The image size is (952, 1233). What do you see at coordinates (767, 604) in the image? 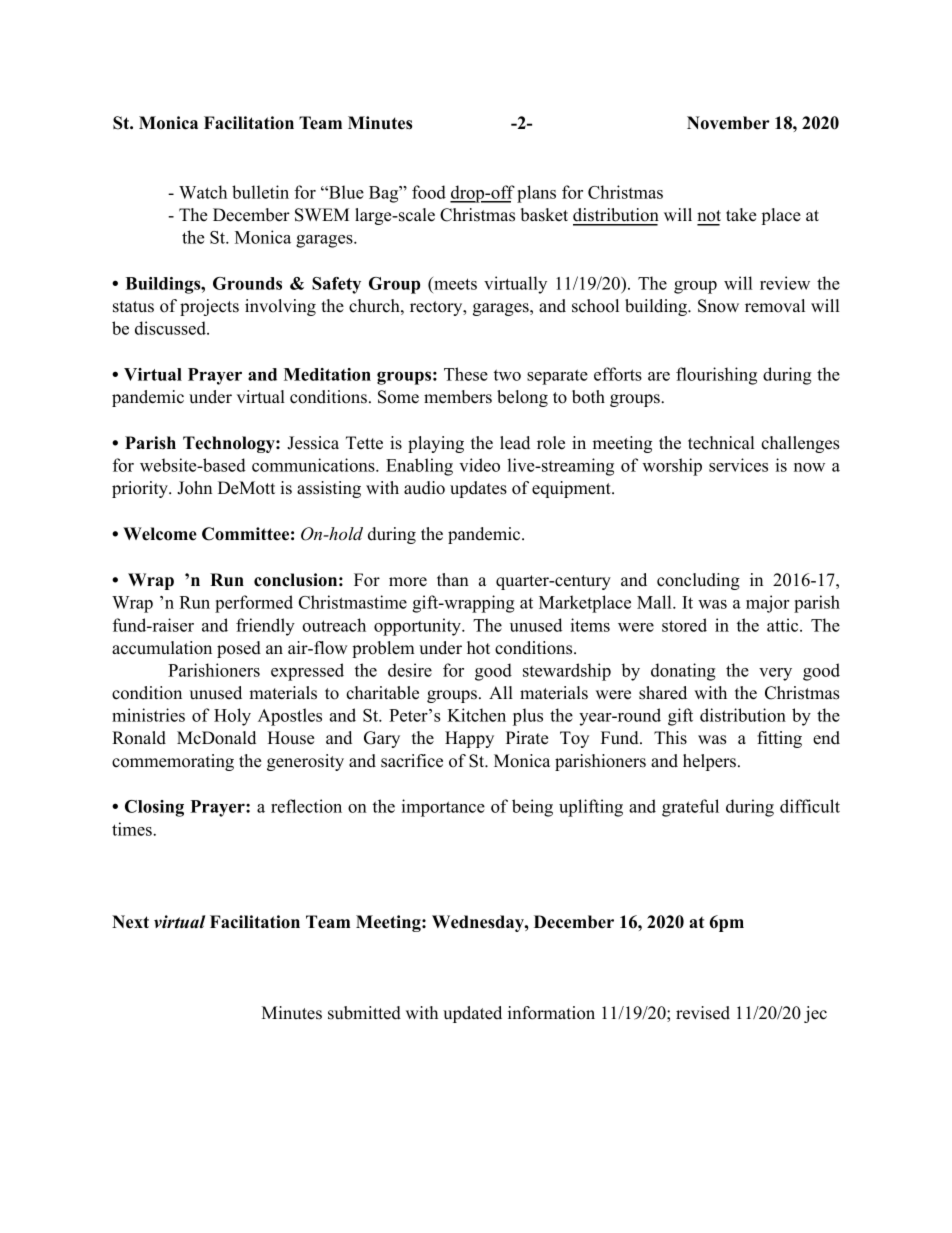
I see `major` at bounding box center [767, 604].
